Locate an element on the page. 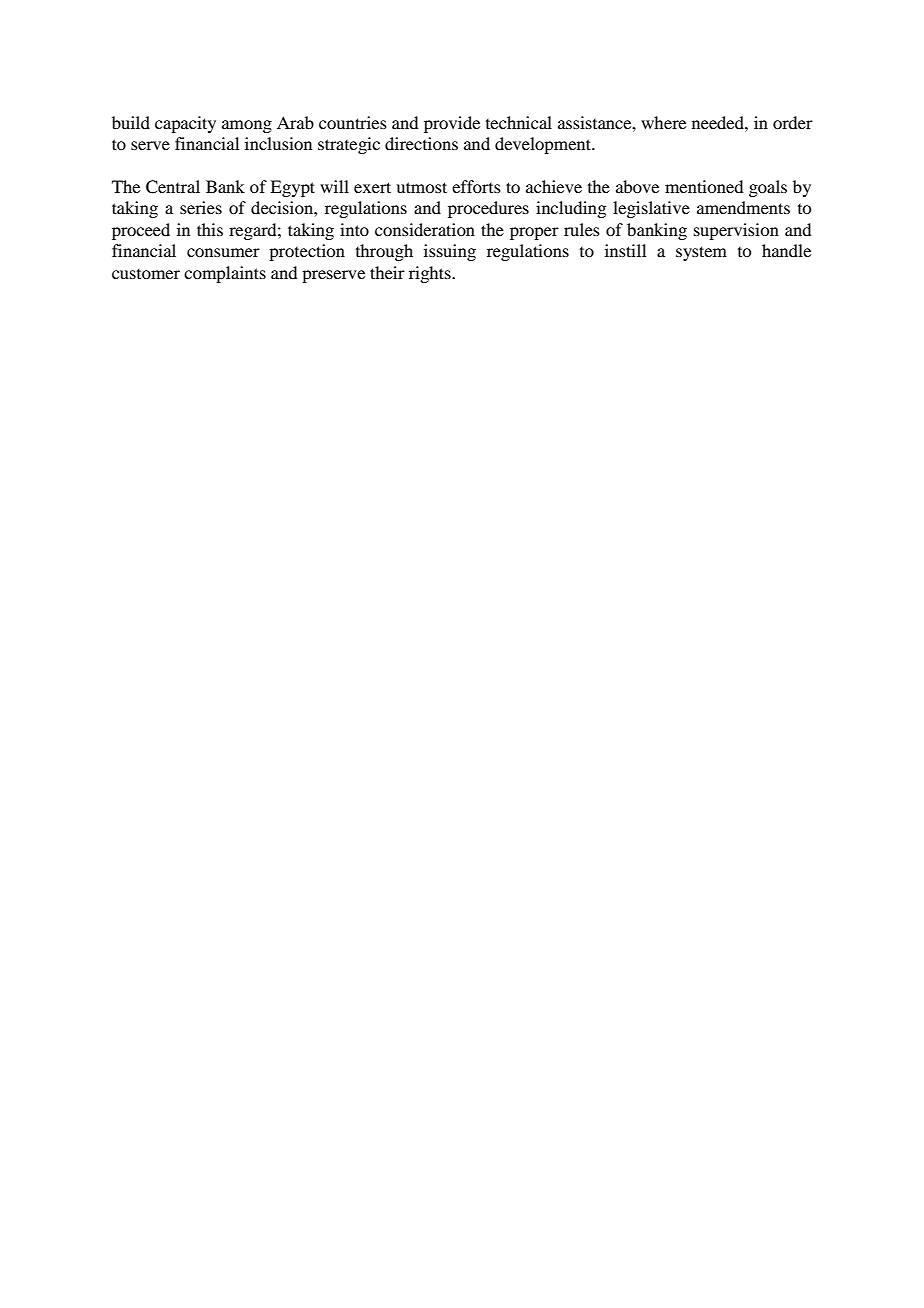  amendments is located at coordinates (743, 207).
